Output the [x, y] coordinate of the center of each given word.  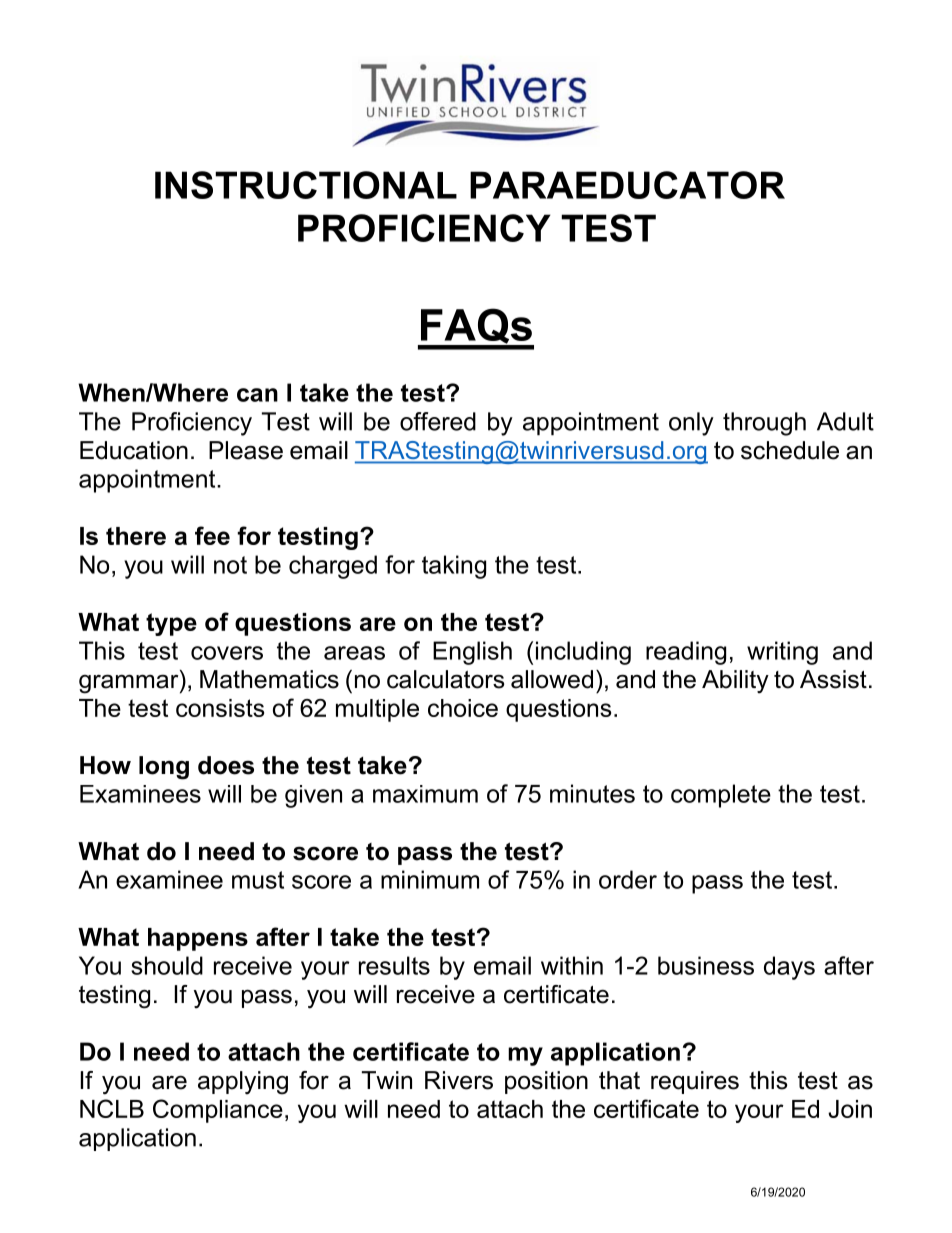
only [691, 424]
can [257, 395]
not [230, 565]
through [764, 424]
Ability [735, 682]
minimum [430, 879]
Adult [845, 421]
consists [220, 708]
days [789, 968]
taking [454, 567]
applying [243, 1083]
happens [198, 939]
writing [782, 653]
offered [438, 421]
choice [463, 708]
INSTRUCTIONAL [306, 185]
